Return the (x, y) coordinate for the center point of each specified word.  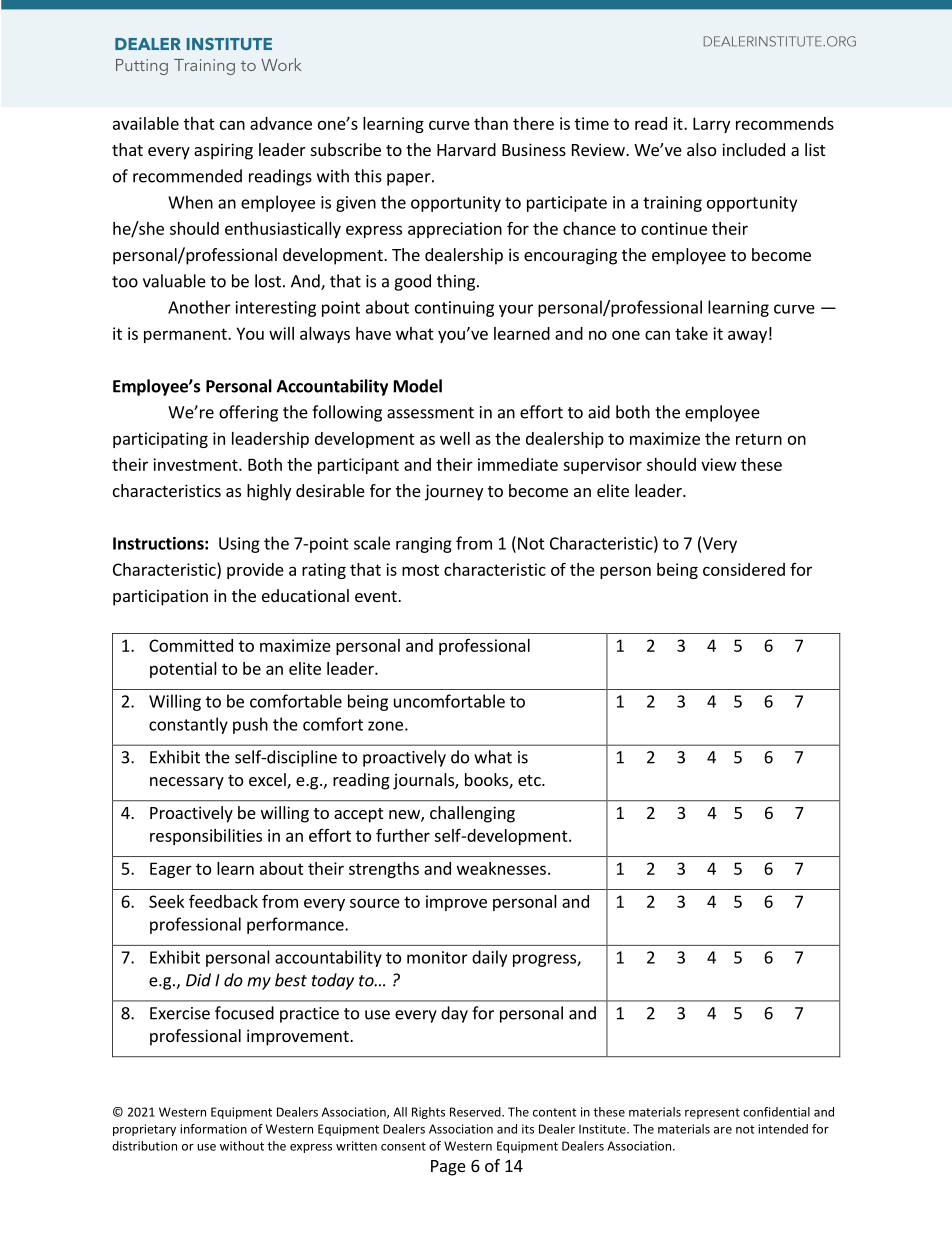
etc (530, 780)
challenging (472, 814)
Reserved (476, 1112)
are (723, 1130)
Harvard (466, 149)
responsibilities (206, 837)
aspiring (223, 151)
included (753, 149)
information (213, 1129)
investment (196, 464)
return (759, 439)
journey (454, 492)
